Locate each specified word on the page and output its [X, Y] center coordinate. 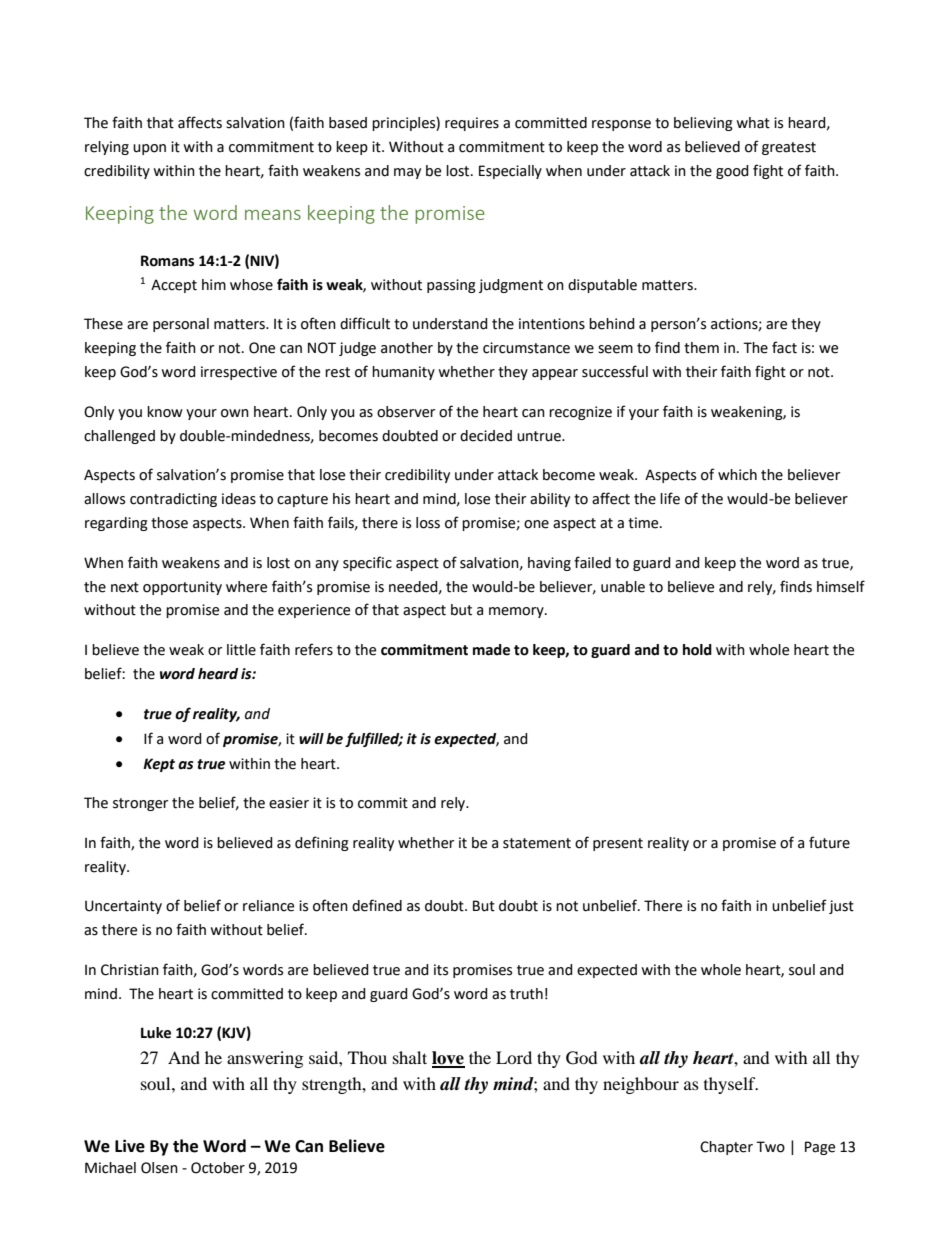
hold [697, 650]
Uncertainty [123, 907]
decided [486, 436]
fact [784, 347]
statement [537, 843]
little [241, 650]
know [165, 412]
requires [472, 124]
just [841, 907]
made [491, 650]
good [732, 172]
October [218, 1168]
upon [149, 149]
